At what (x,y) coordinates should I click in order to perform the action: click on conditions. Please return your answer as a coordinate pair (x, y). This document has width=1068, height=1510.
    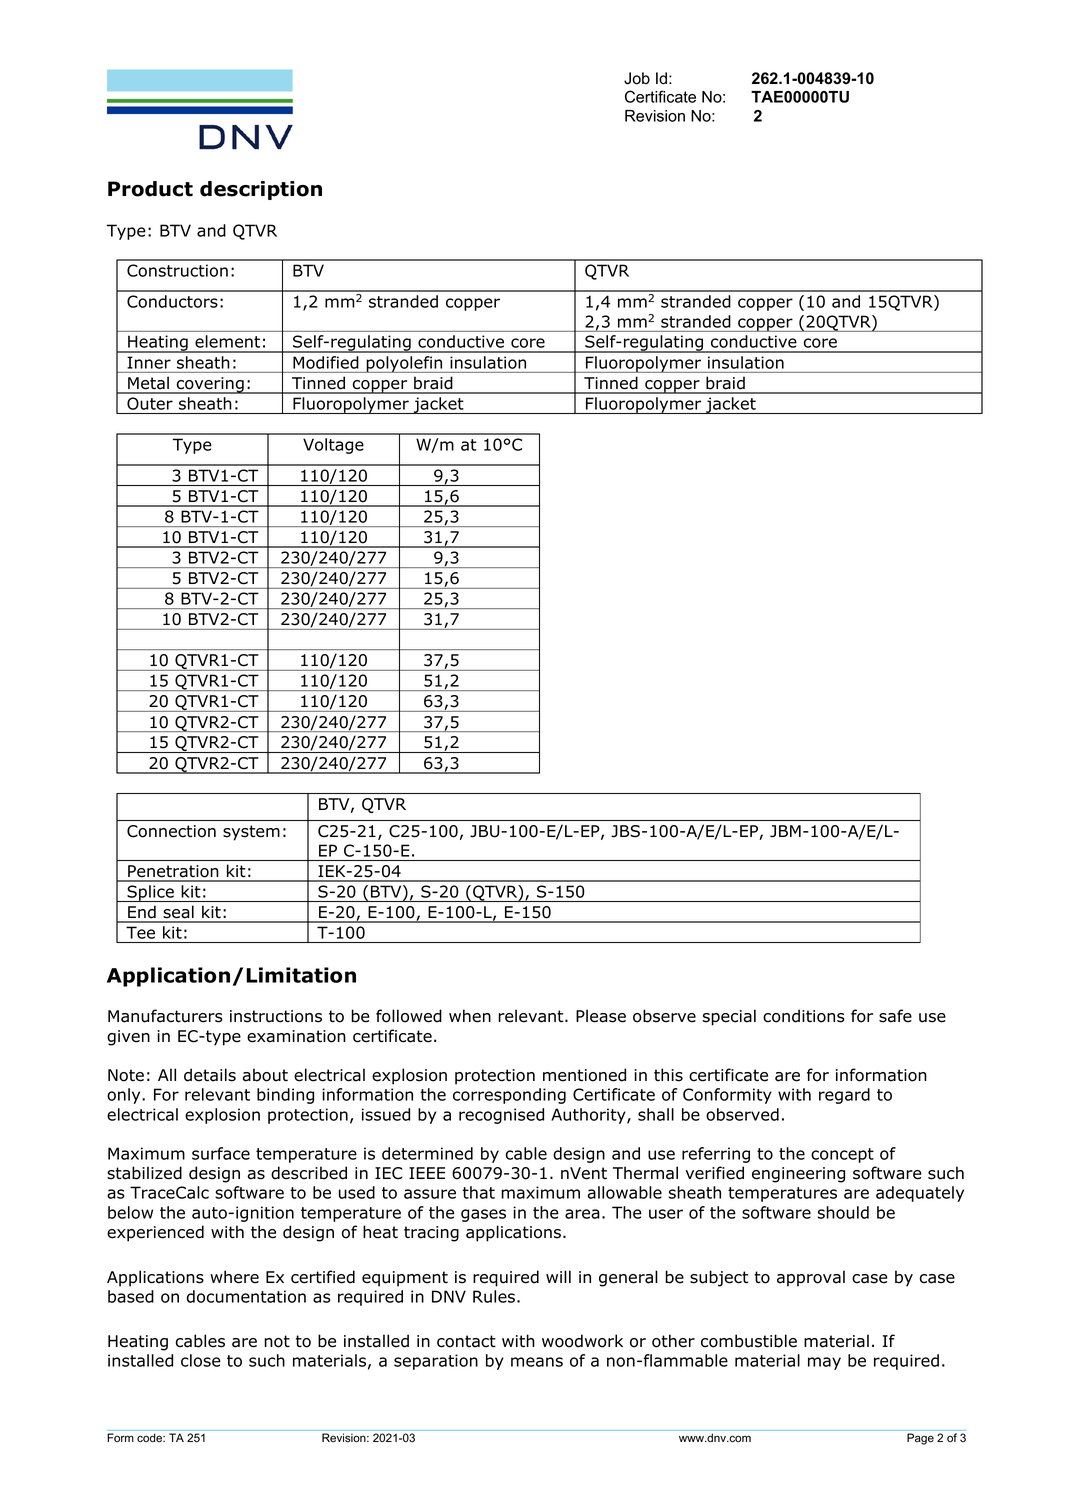
    Looking at the image, I should click on (804, 1016).
